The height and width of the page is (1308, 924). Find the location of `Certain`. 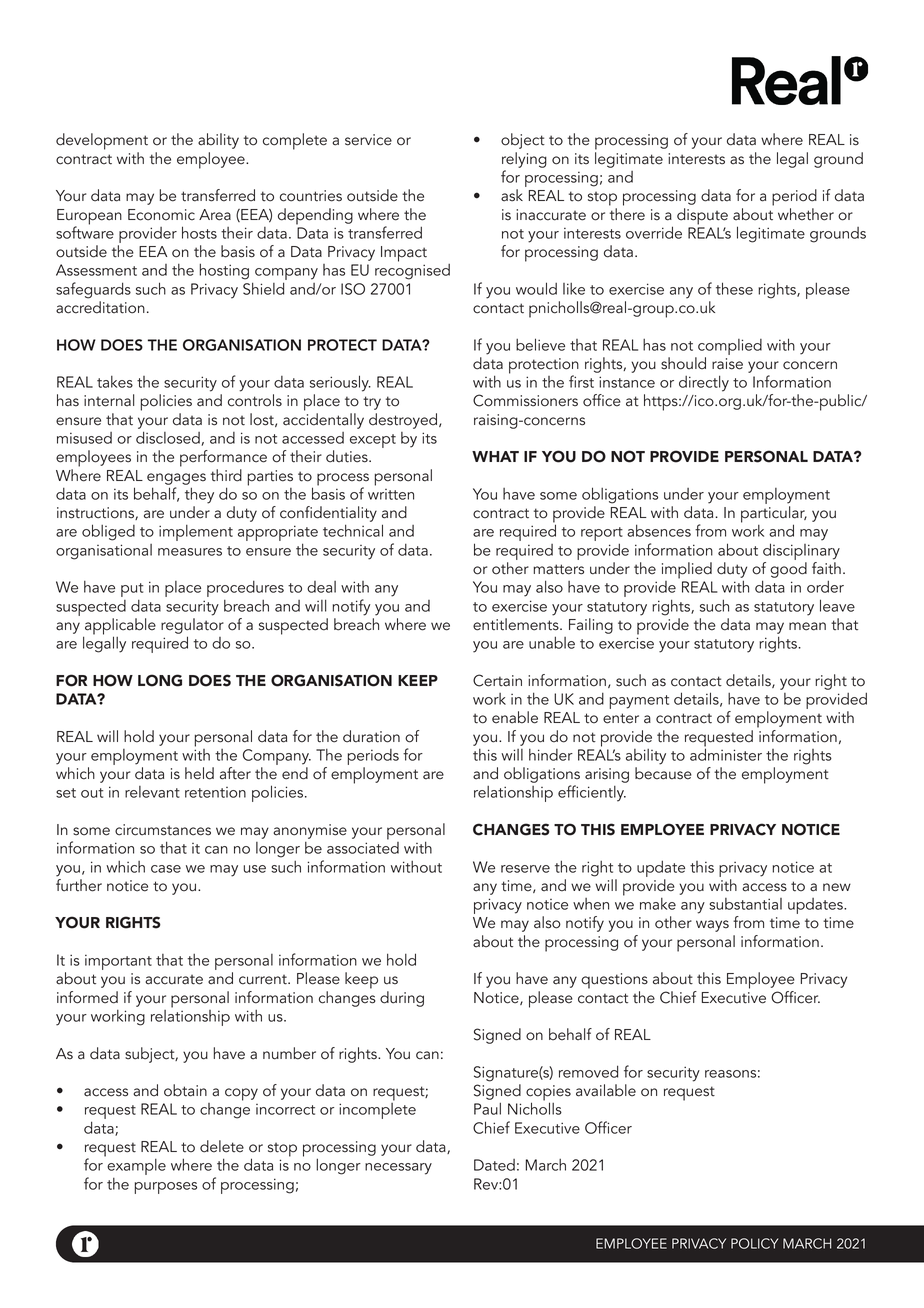

Certain is located at coordinates (497, 680).
